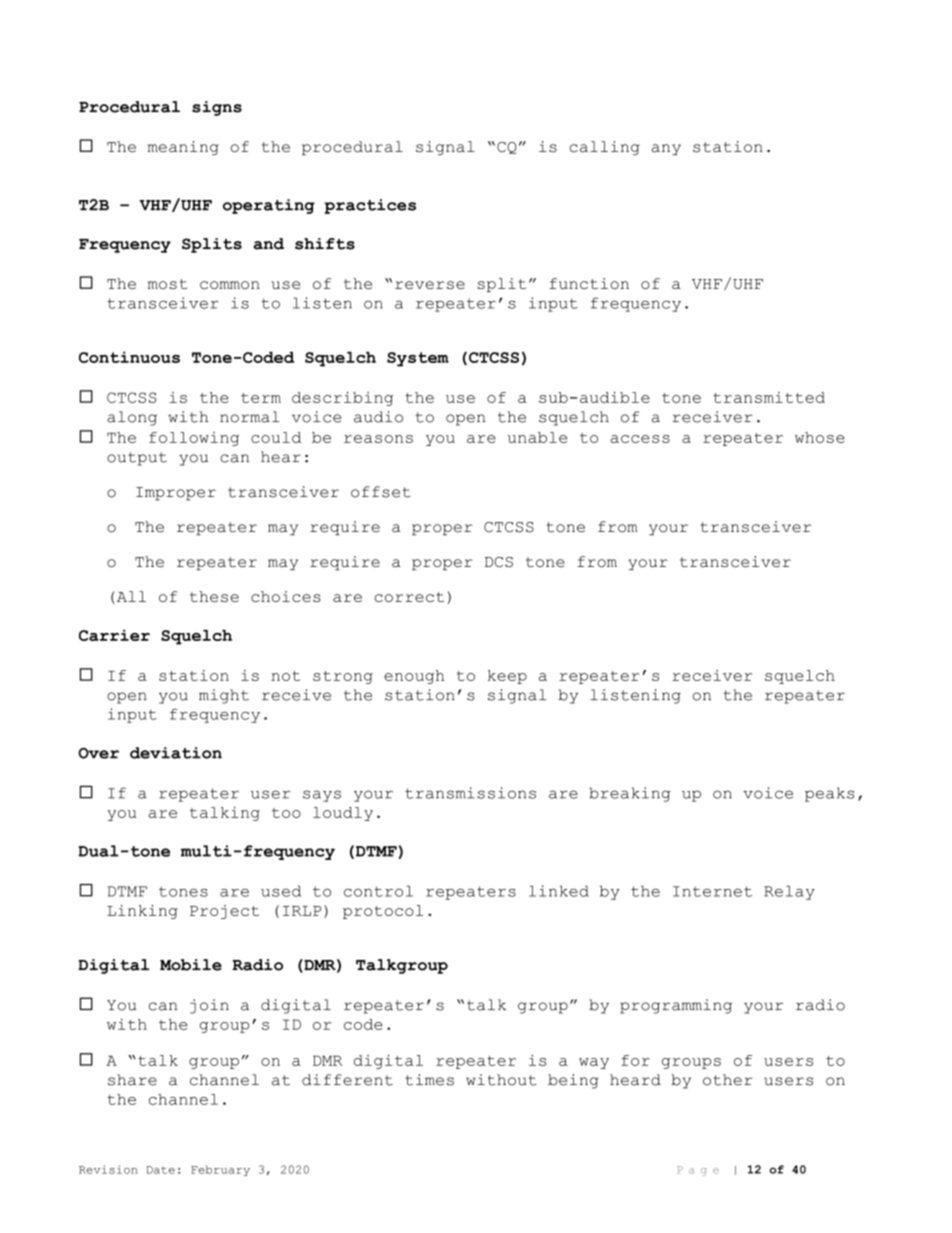  Describe the element at coordinates (183, 148) in the document. I see `meaning` at that location.
